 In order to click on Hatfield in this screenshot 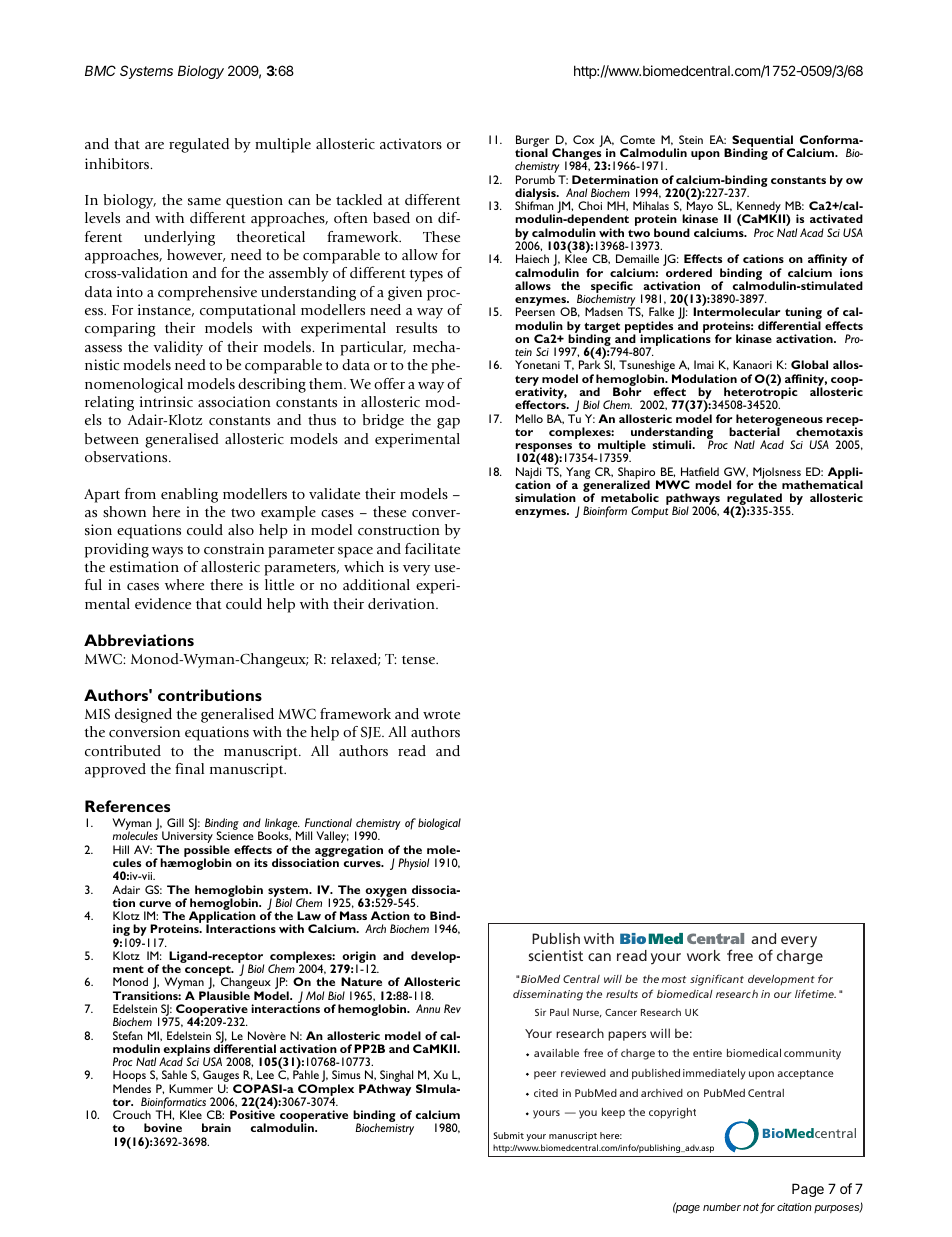, I will do `click(700, 471)`.
